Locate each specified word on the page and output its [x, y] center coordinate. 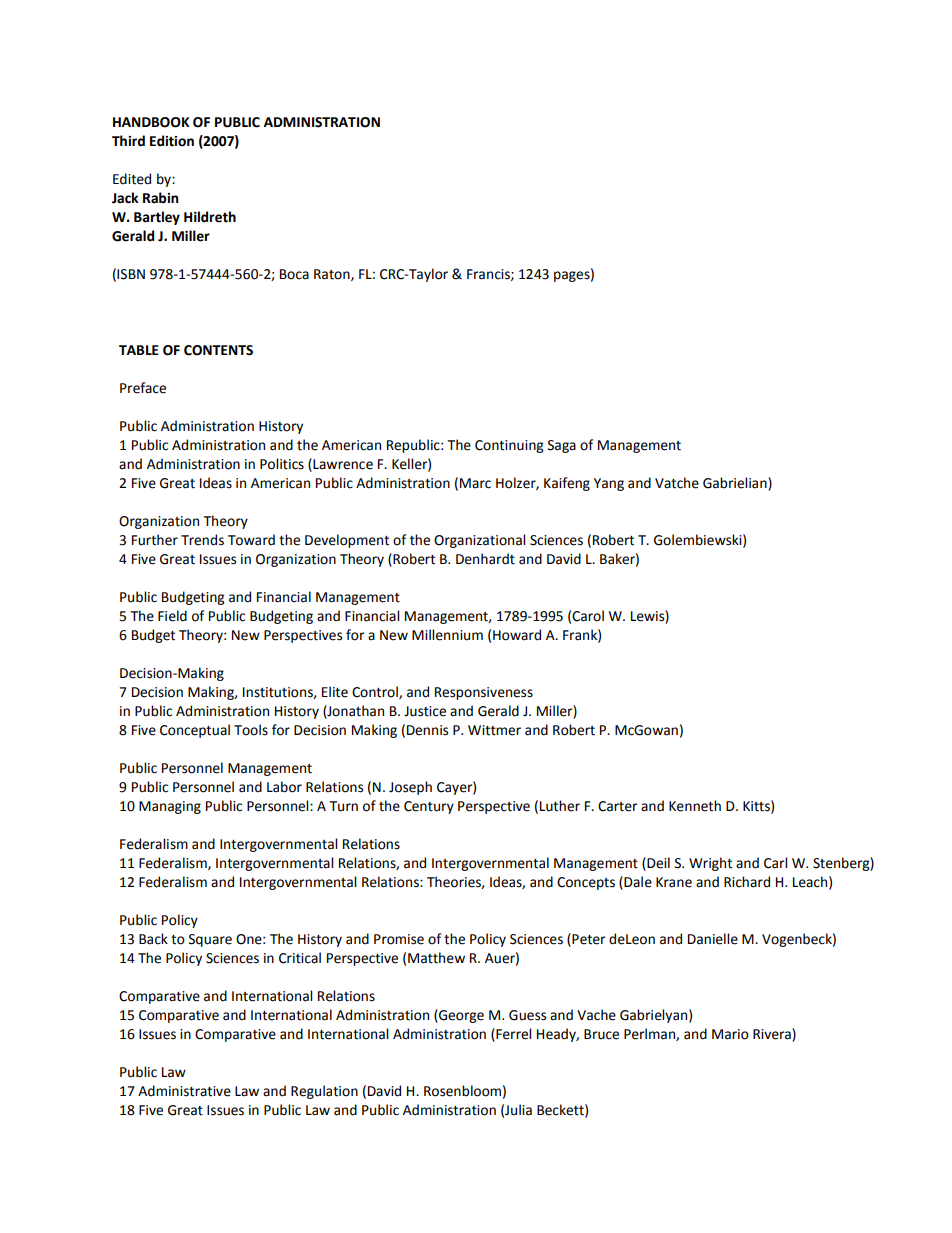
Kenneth [695, 806]
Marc [475, 483]
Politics [282, 464]
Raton [333, 275]
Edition [172, 141]
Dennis [427, 730]
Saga [562, 446]
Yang [609, 484]
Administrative [184, 1091]
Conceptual [195, 731]
